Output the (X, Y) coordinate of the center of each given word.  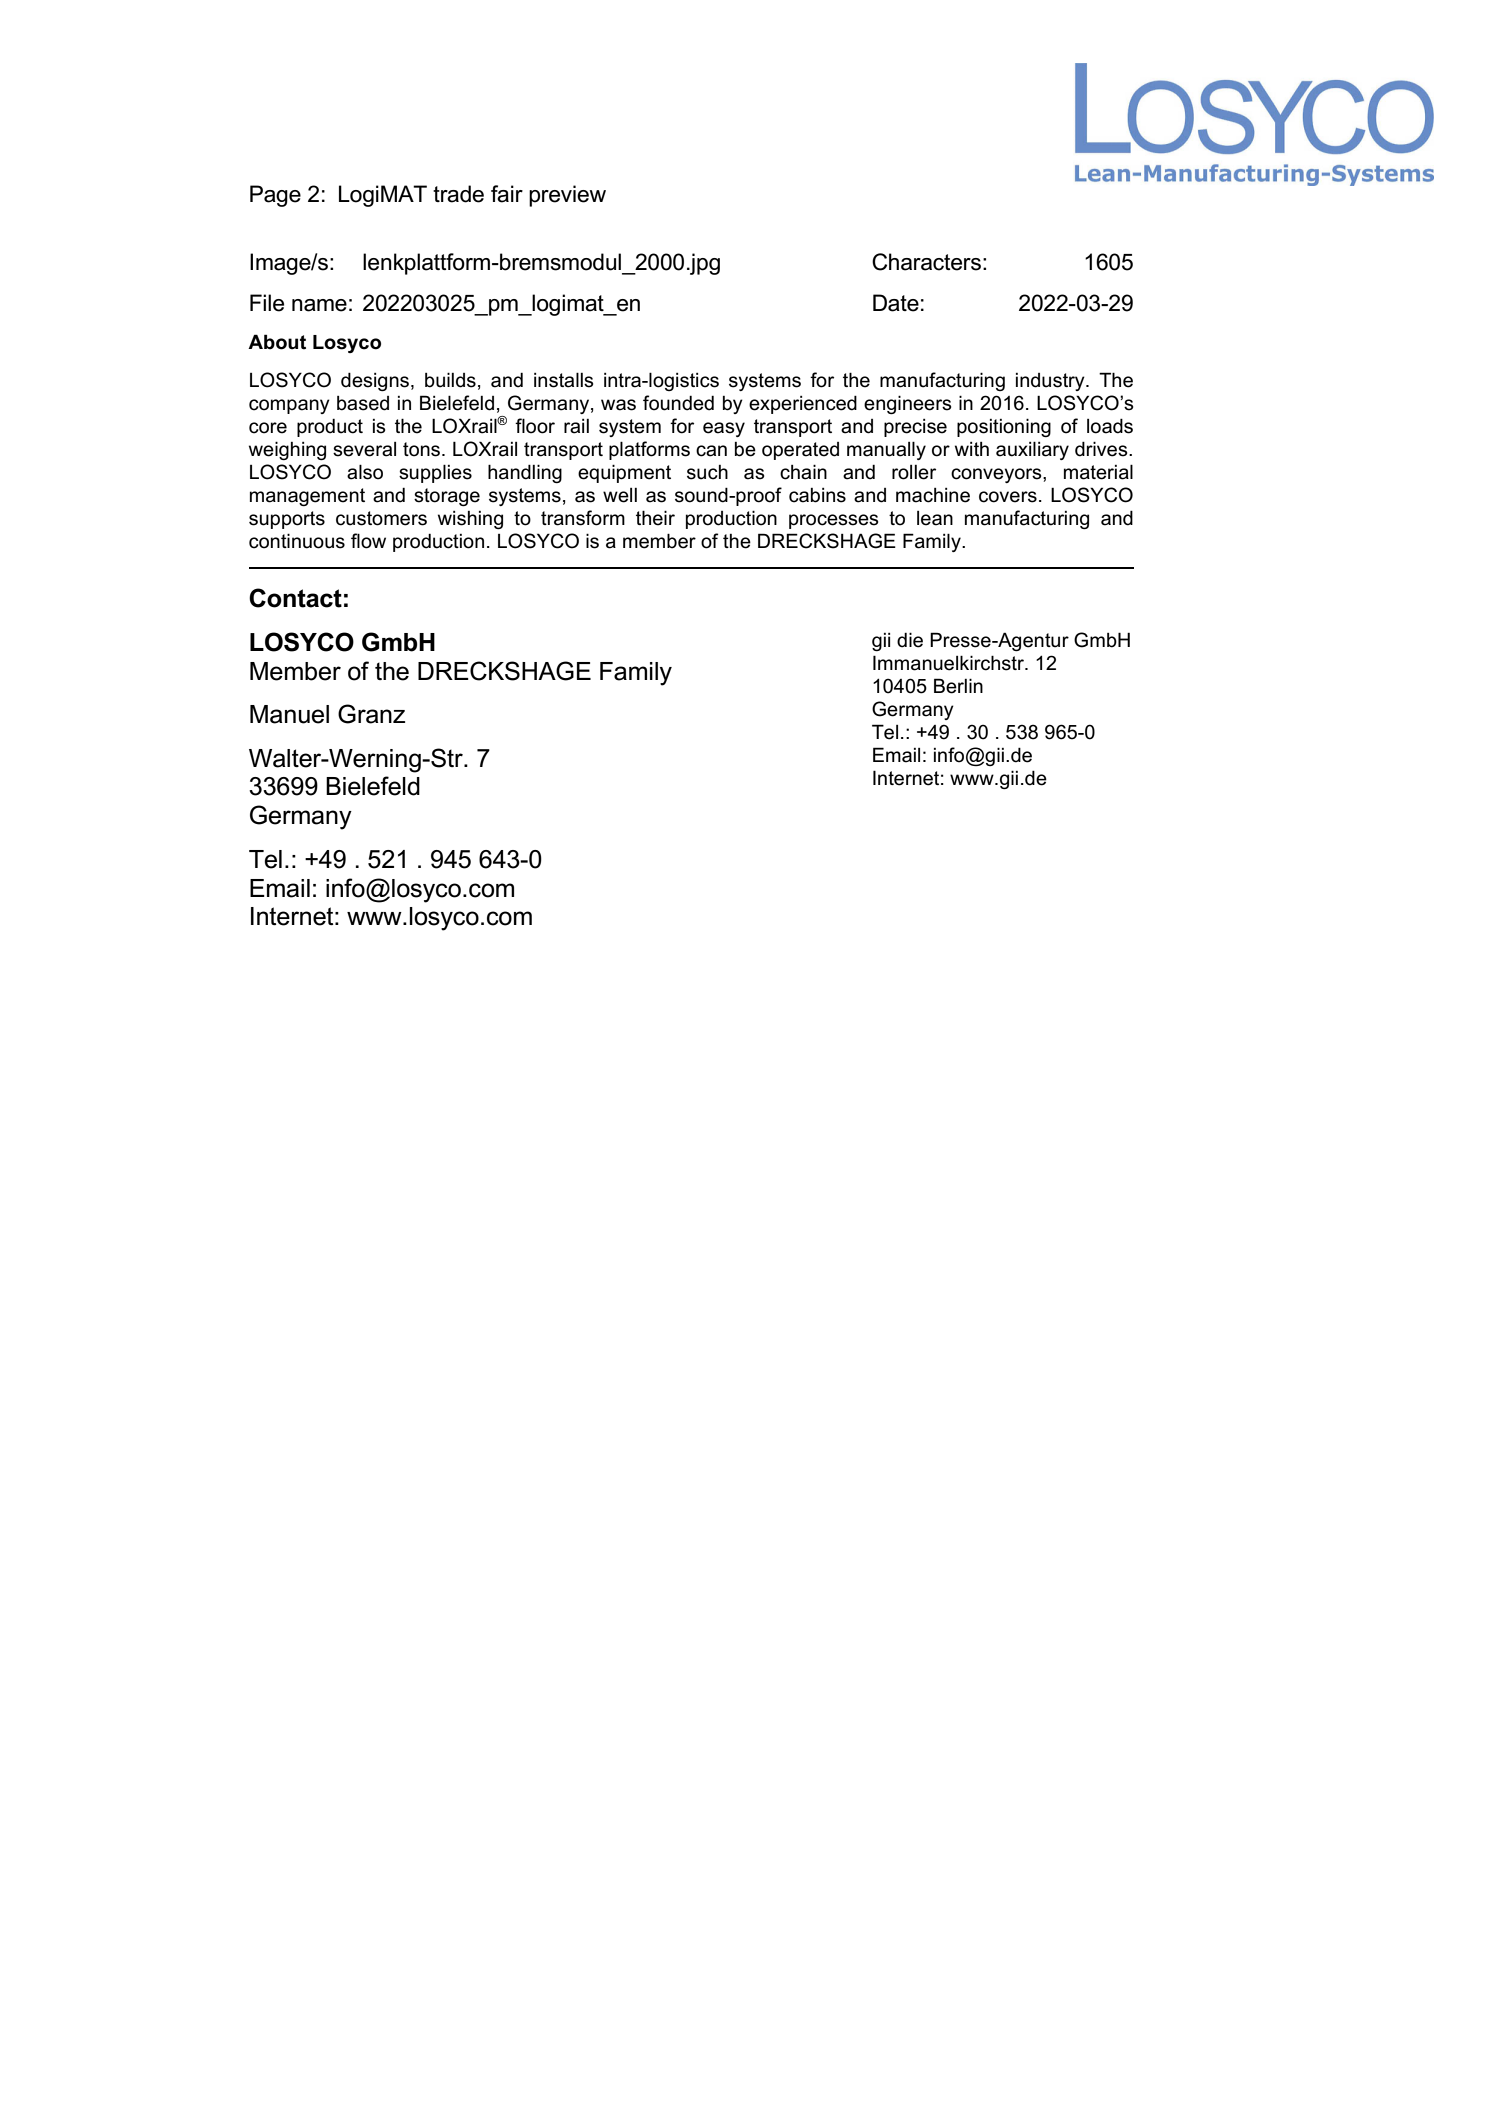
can (711, 451)
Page (275, 196)
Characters (926, 262)
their (655, 518)
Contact (295, 598)
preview (567, 196)
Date (896, 303)
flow (368, 541)
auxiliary (1032, 450)
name (319, 305)
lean (935, 518)
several (364, 449)
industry (1051, 382)
